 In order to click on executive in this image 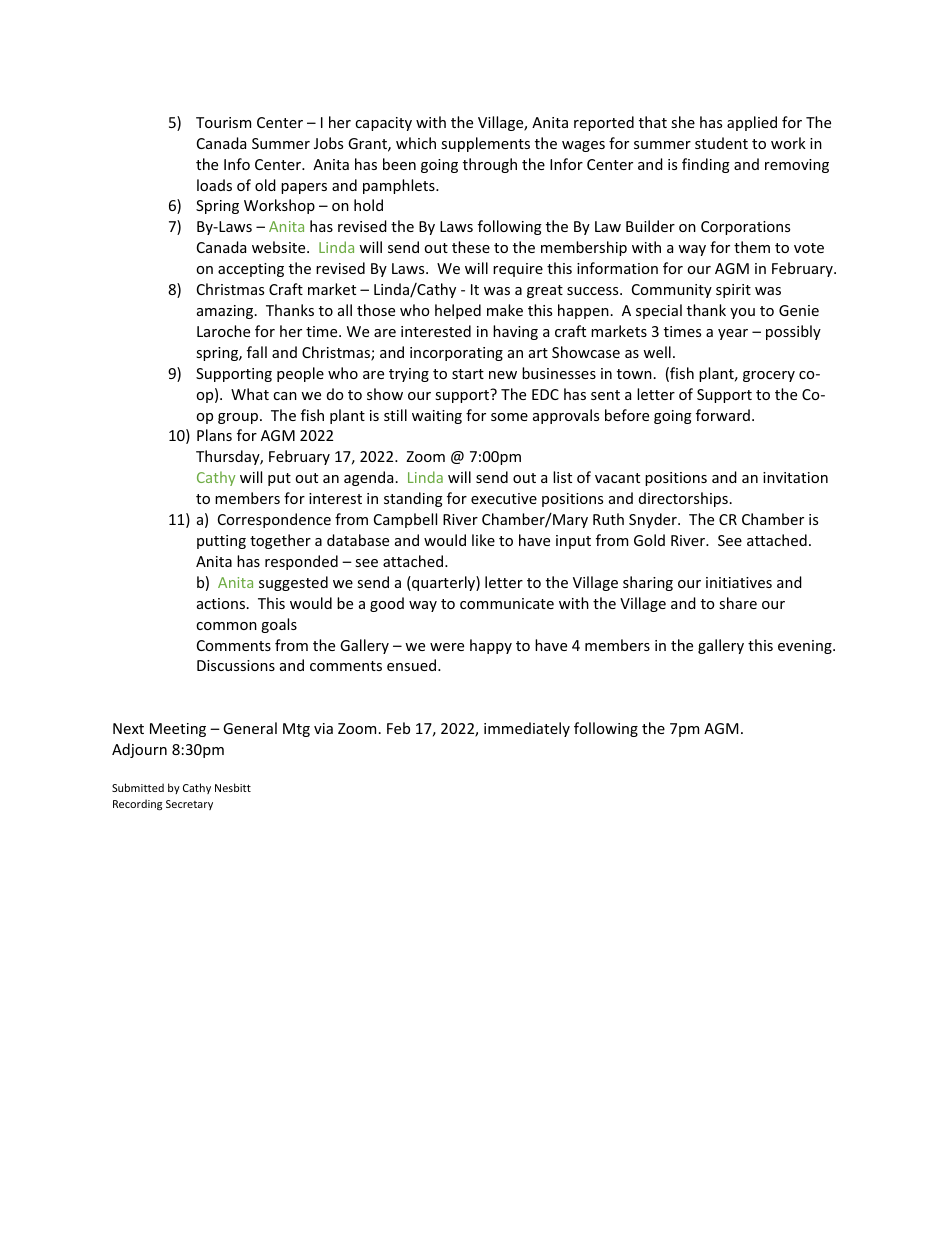, I will do `click(504, 498)`.
